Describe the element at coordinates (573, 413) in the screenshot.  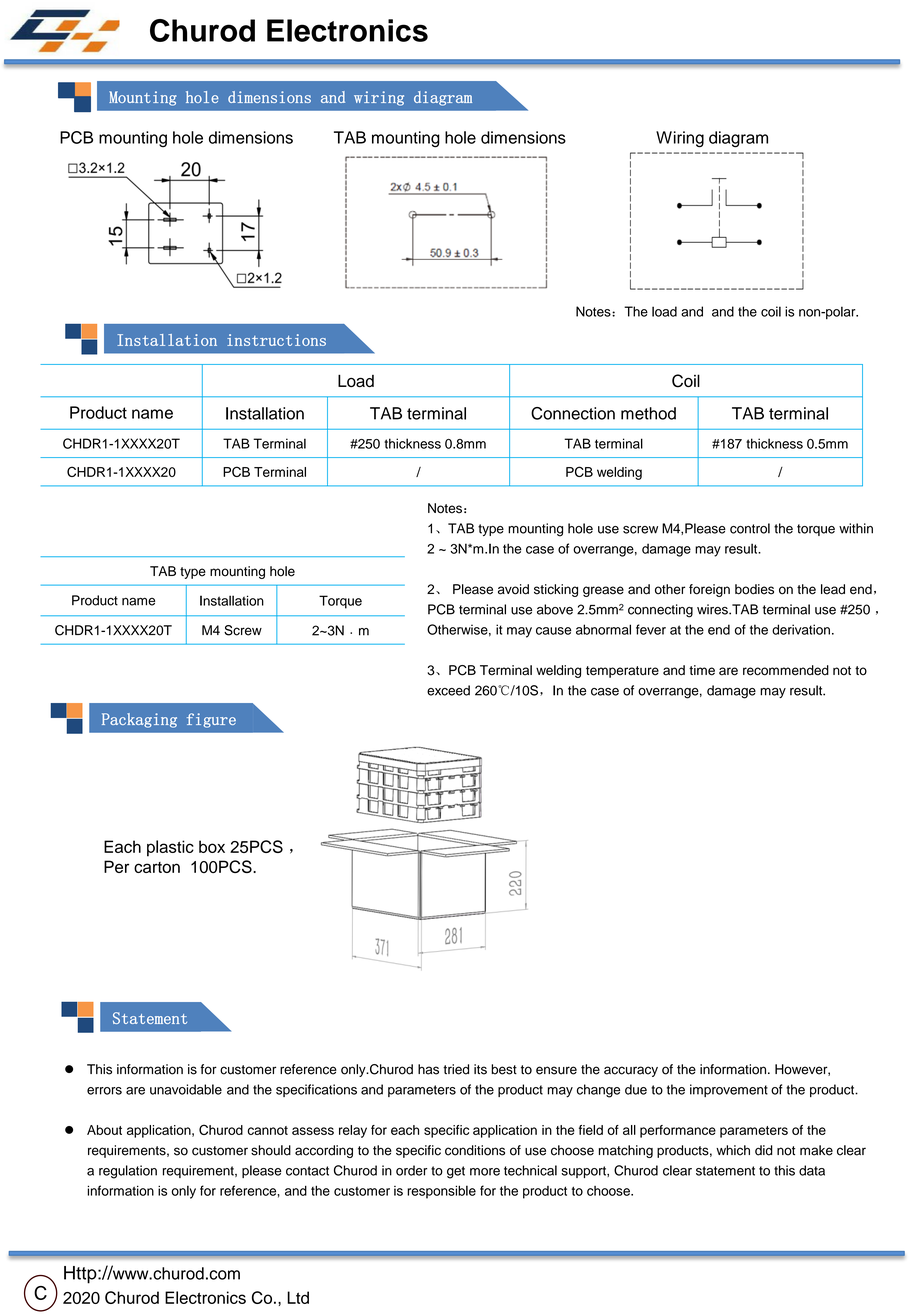
I see `Connection` at that location.
